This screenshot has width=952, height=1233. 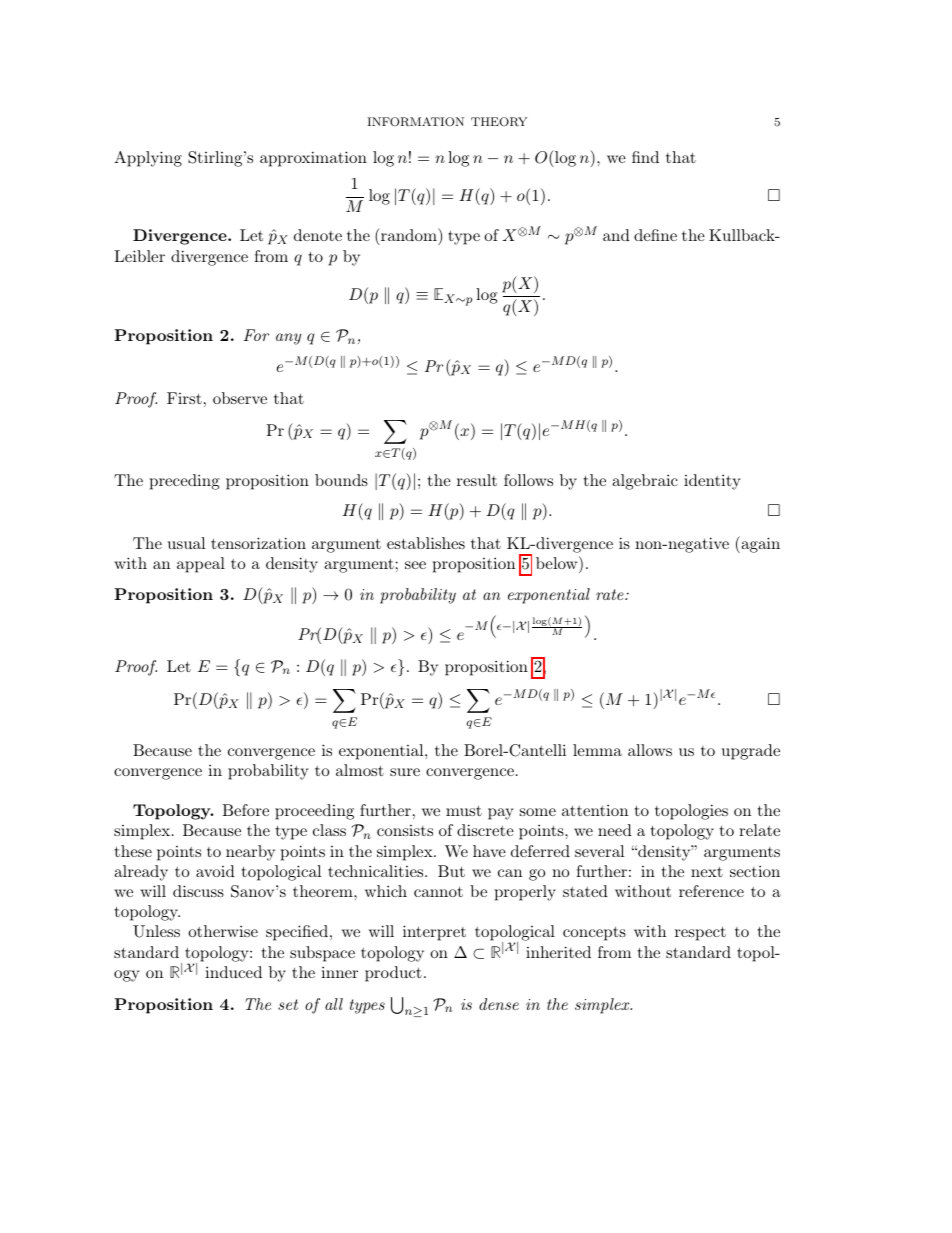 What do you see at coordinates (148, 159) in the screenshot?
I see `Applying` at bounding box center [148, 159].
